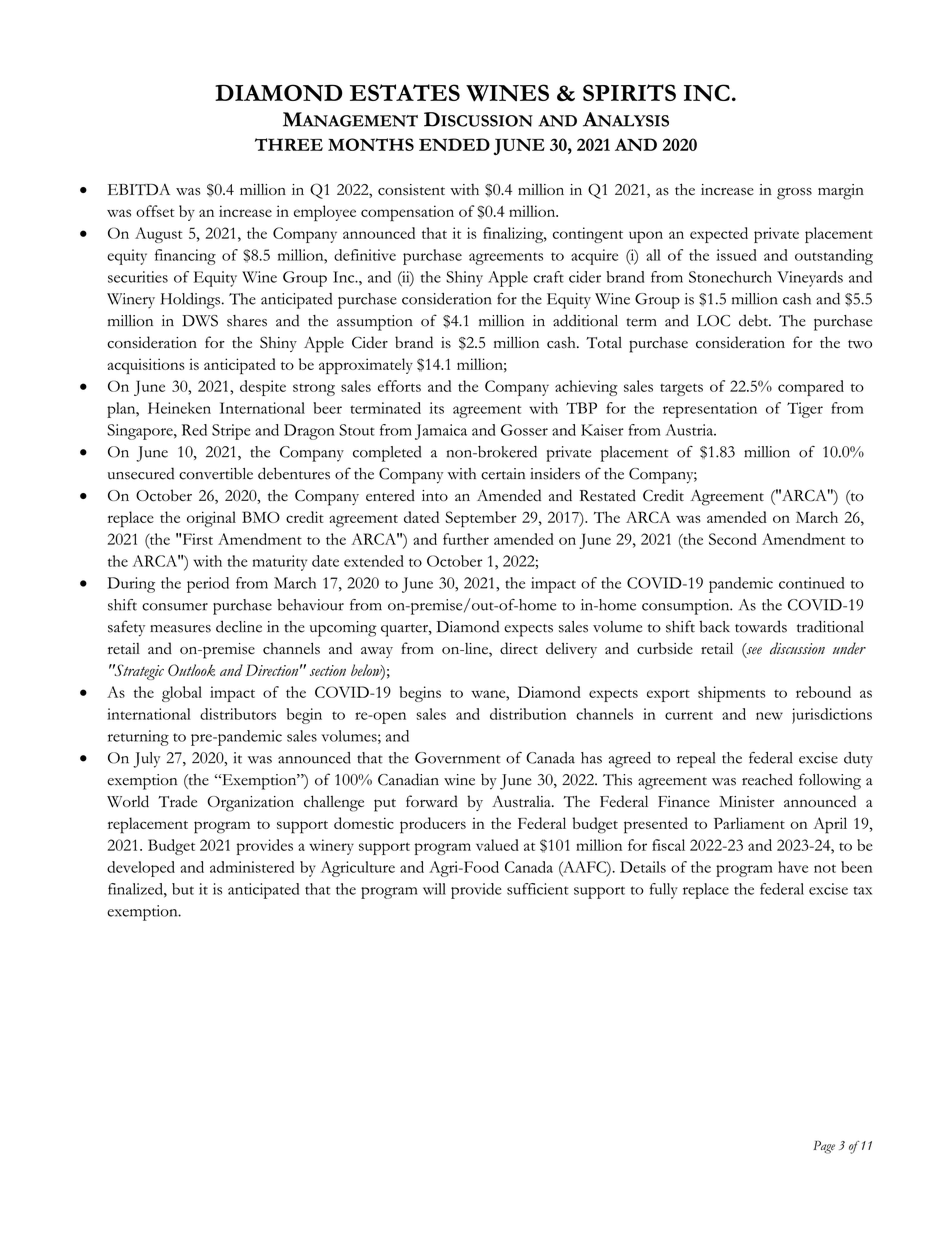  I want to click on Australia, so click(522, 802).
